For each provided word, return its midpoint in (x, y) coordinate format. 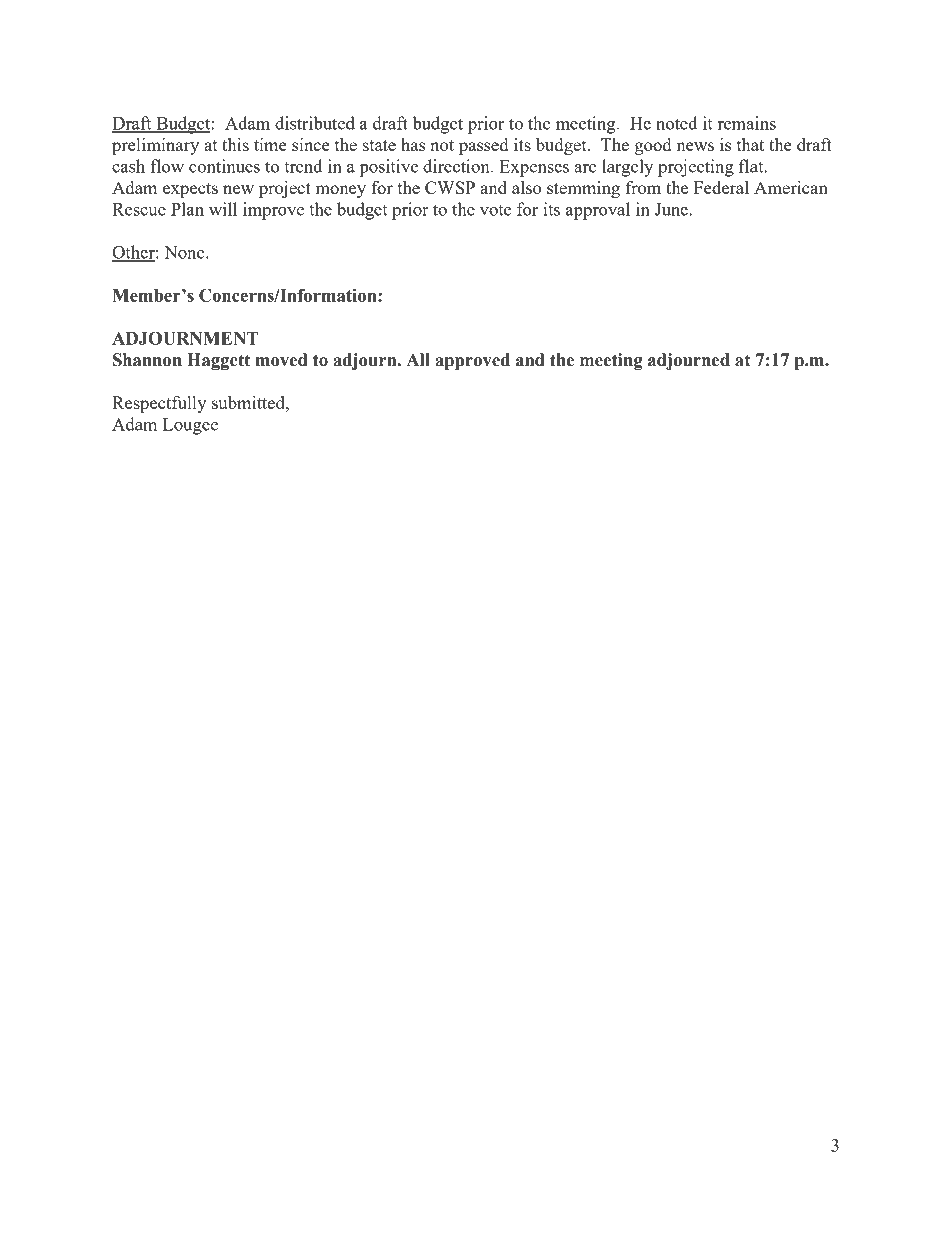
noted (677, 123)
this (235, 144)
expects (190, 190)
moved (282, 360)
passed (483, 146)
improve (273, 211)
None (185, 252)
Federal (721, 187)
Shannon (147, 360)
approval (598, 211)
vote (495, 210)
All (418, 359)
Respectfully (159, 404)
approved (472, 361)
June (672, 209)
